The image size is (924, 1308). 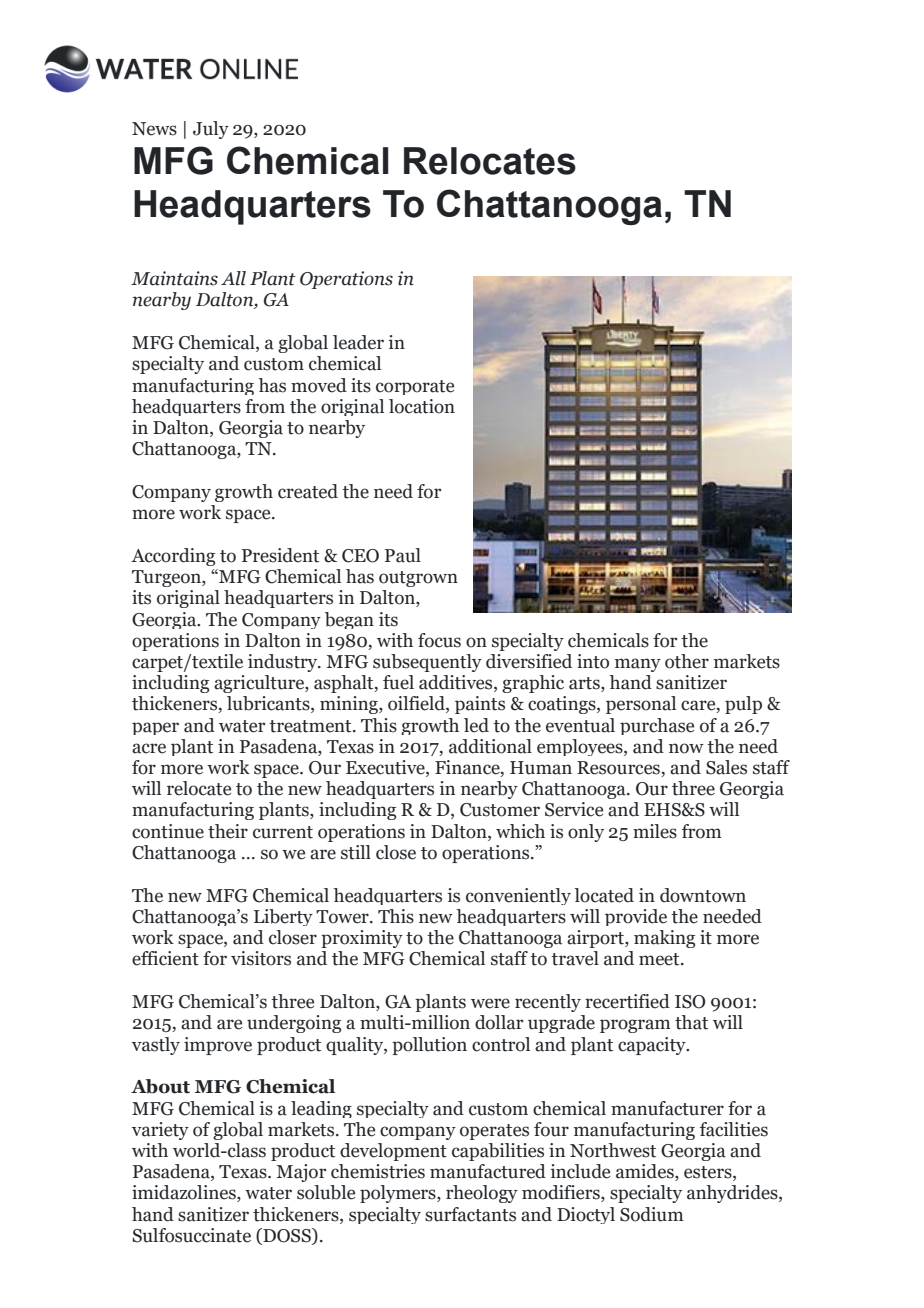 What do you see at coordinates (687, 661) in the screenshot?
I see `other` at bounding box center [687, 661].
